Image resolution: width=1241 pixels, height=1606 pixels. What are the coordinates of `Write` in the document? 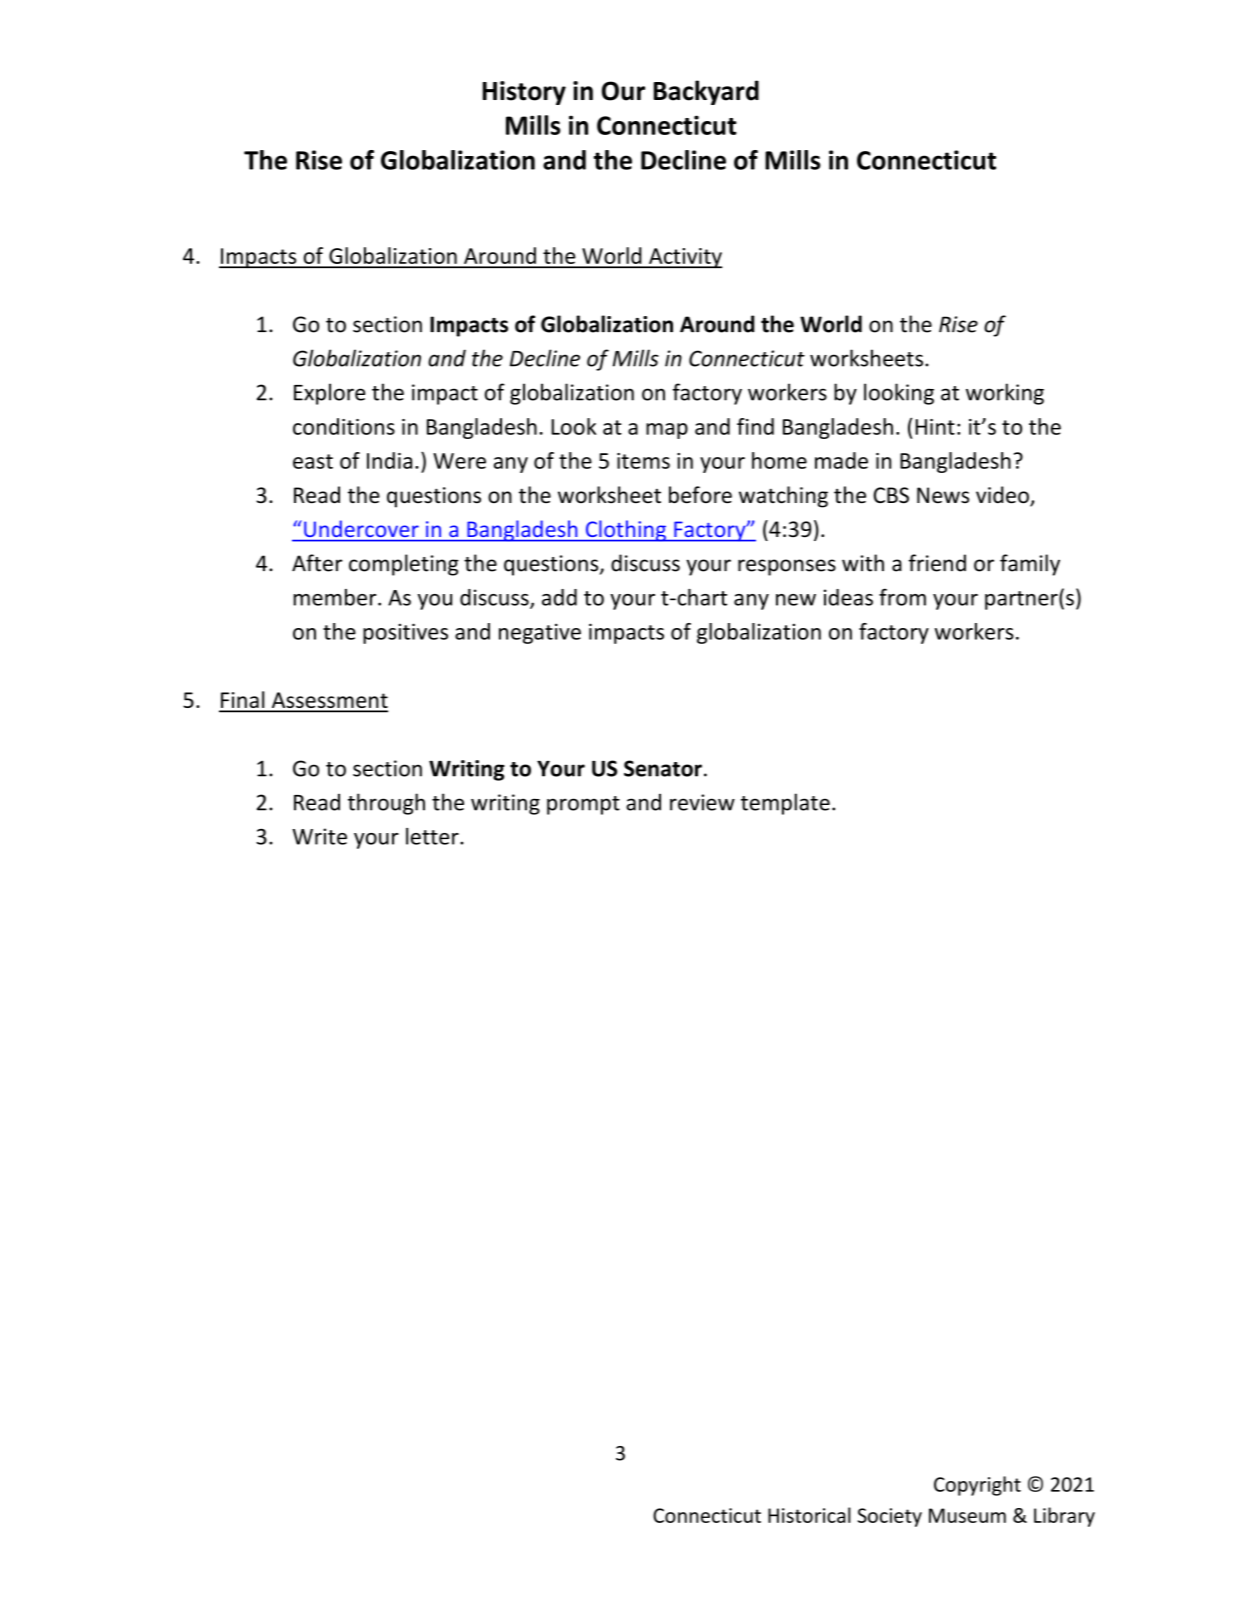 It's located at (319, 836).
